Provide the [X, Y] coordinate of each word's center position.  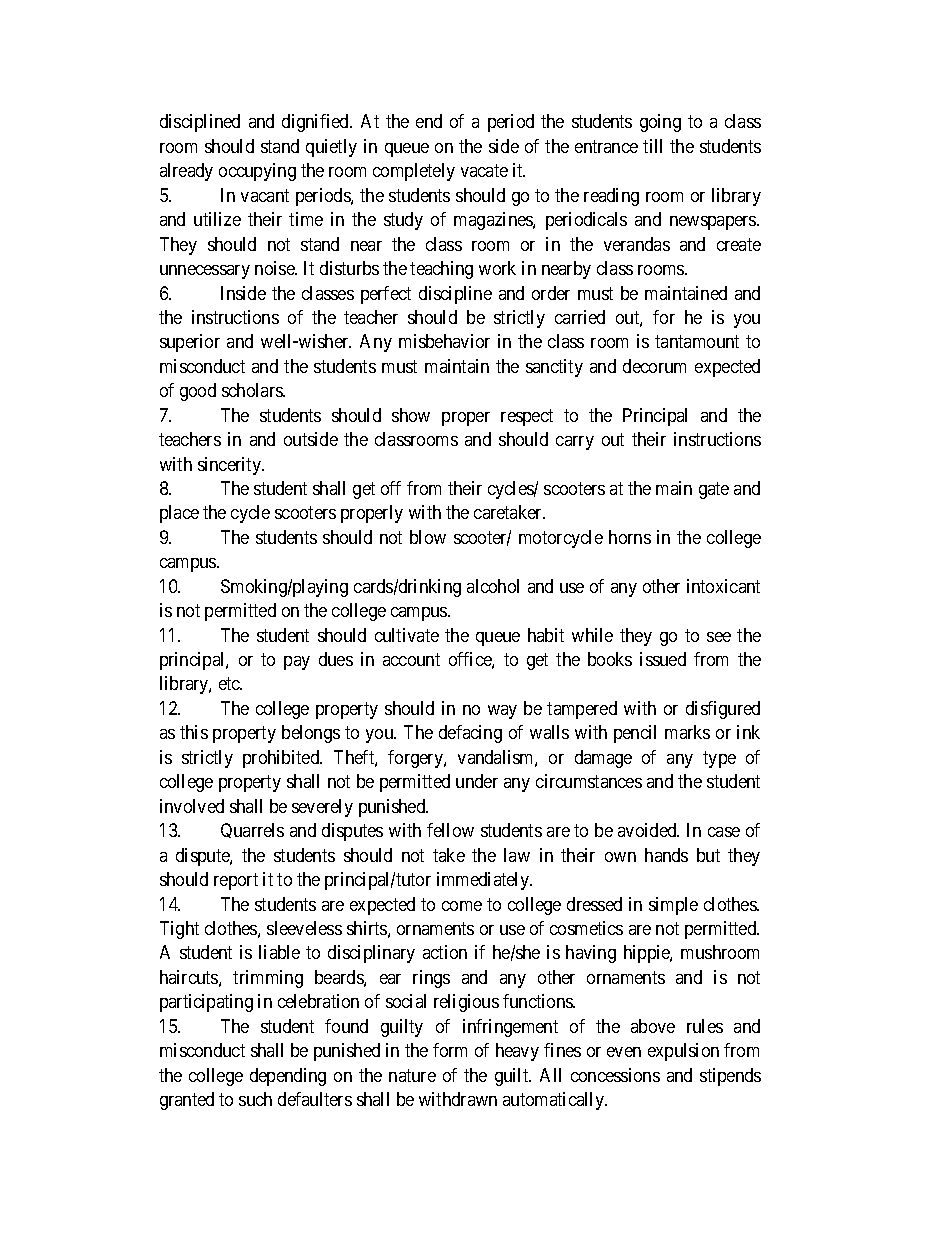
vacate [484, 171]
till [652, 146]
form [450, 1050]
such [255, 1099]
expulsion [683, 1052]
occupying [257, 172]
